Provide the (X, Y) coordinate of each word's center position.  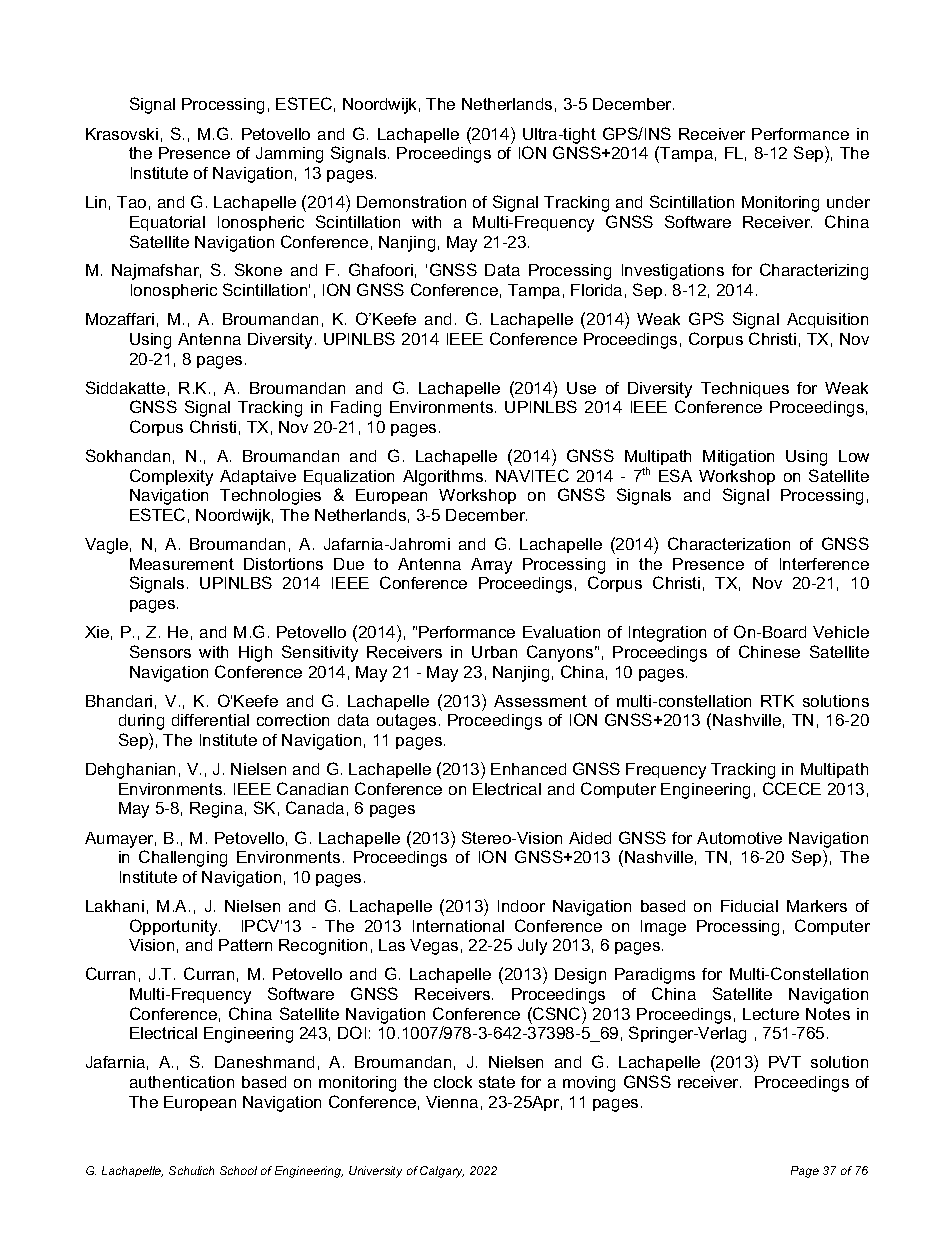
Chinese (769, 651)
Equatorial (167, 223)
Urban (494, 652)
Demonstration (411, 202)
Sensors (160, 651)
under (848, 202)
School (238, 1170)
